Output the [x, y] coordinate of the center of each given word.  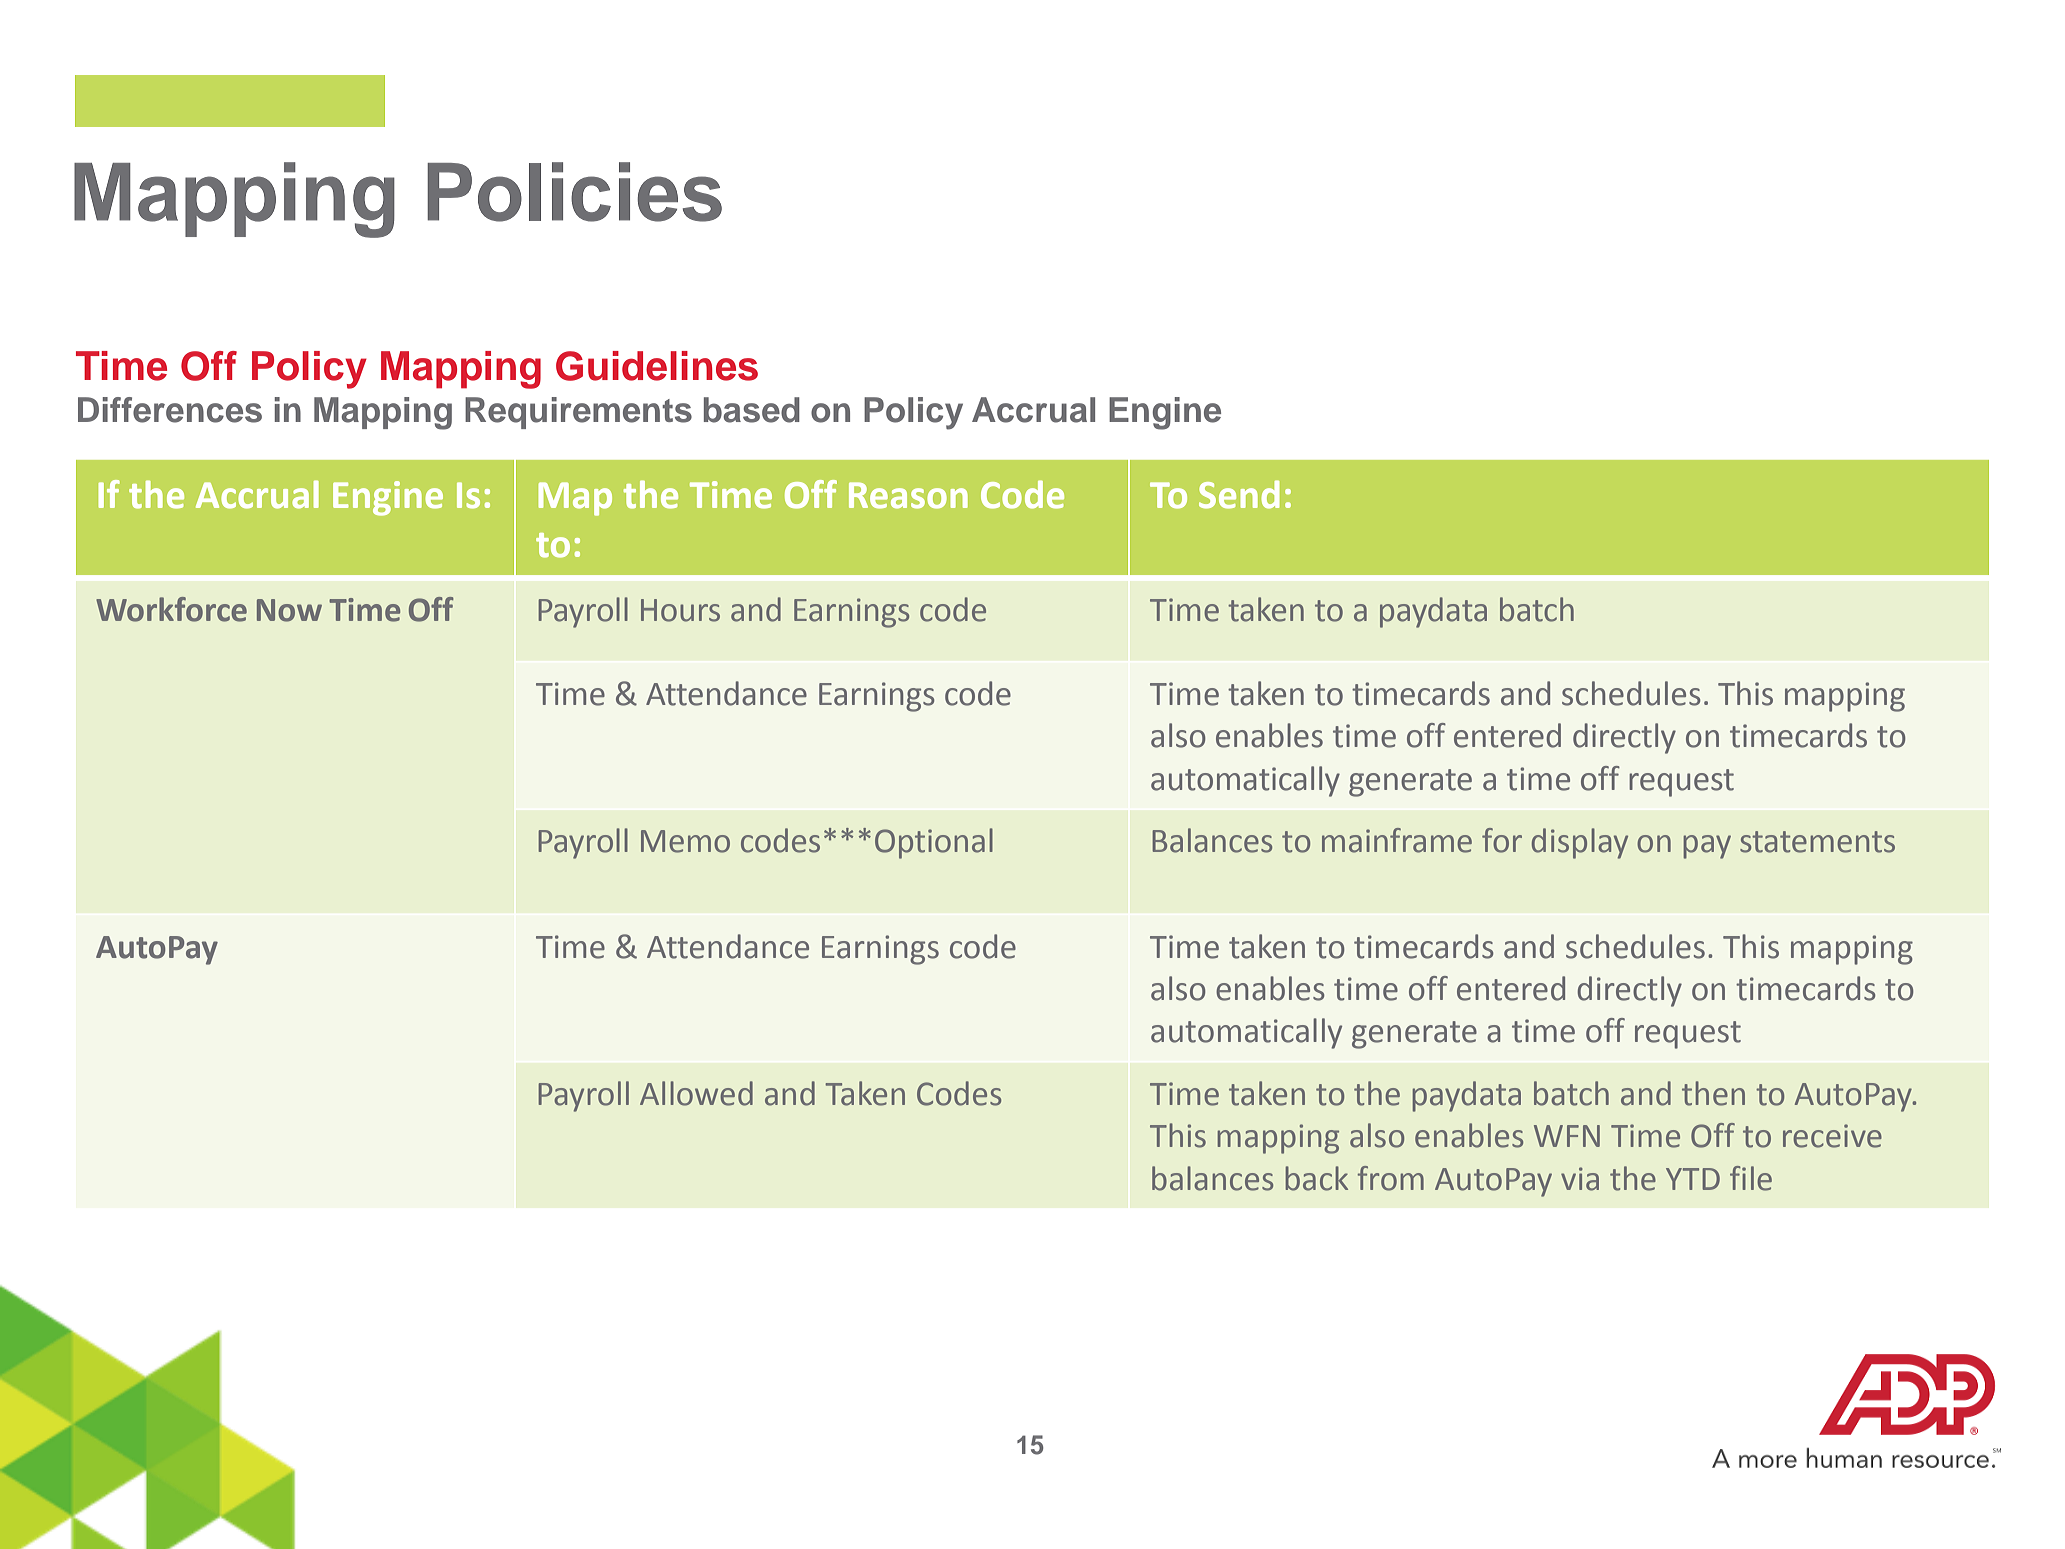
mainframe [1397, 840]
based [752, 410]
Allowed [696, 1093]
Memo [685, 841]
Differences [170, 410]
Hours [680, 610]
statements [1817, 842]
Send [1239, 494]
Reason [908, 495]
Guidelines [657, 366]
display [1580, 843]
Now [289, 610]
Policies [574, 192]
